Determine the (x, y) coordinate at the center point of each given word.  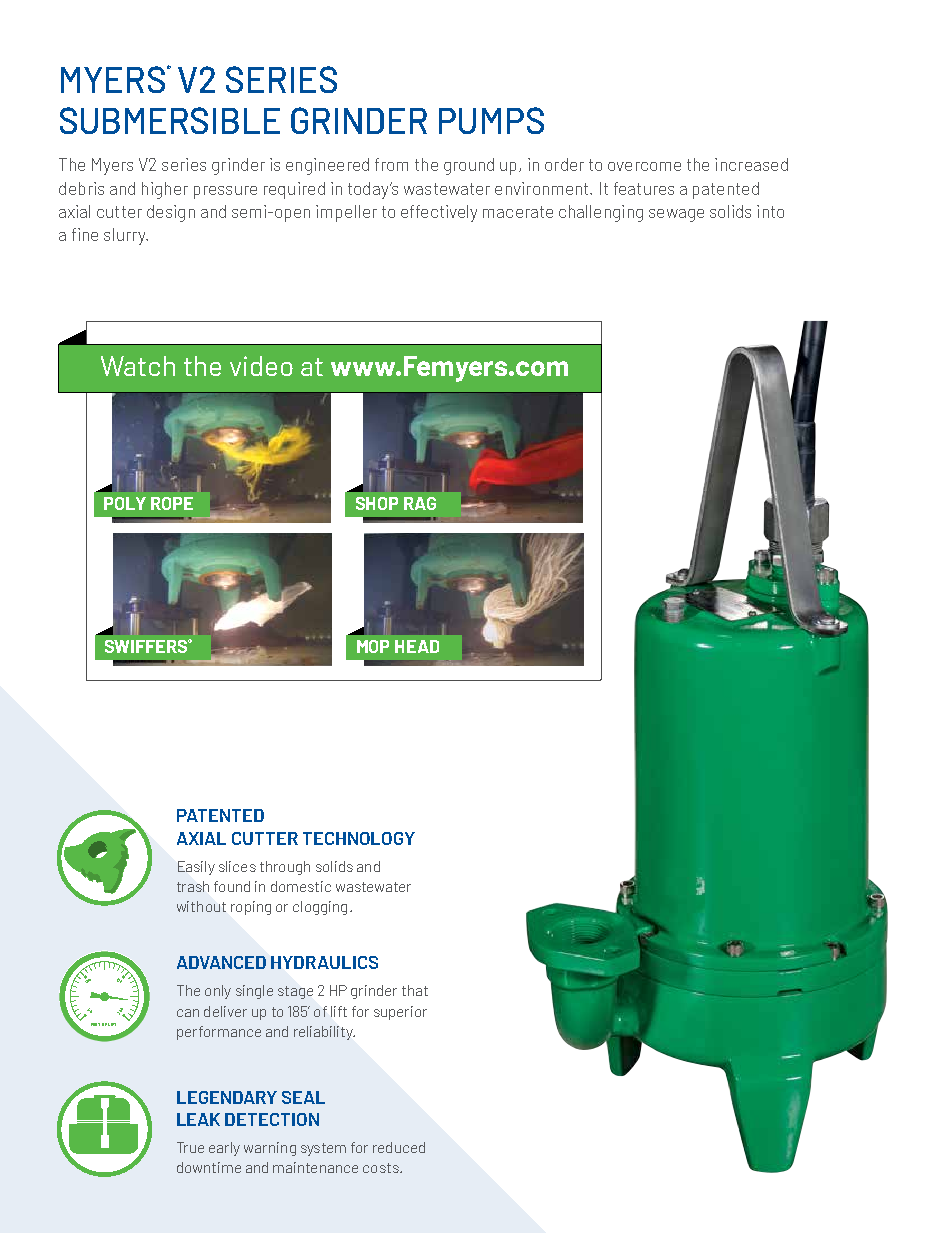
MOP (373, 646)
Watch (138, 366)
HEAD (417, 646)
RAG (420, 503)
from (391, 164)
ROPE (172, 503)
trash (193, 886)
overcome (644, 166)
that (415, 990)
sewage (676, 215)
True (190, 1147)
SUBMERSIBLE (170, 120)
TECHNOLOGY (359, 838)
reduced (399, 1147)
